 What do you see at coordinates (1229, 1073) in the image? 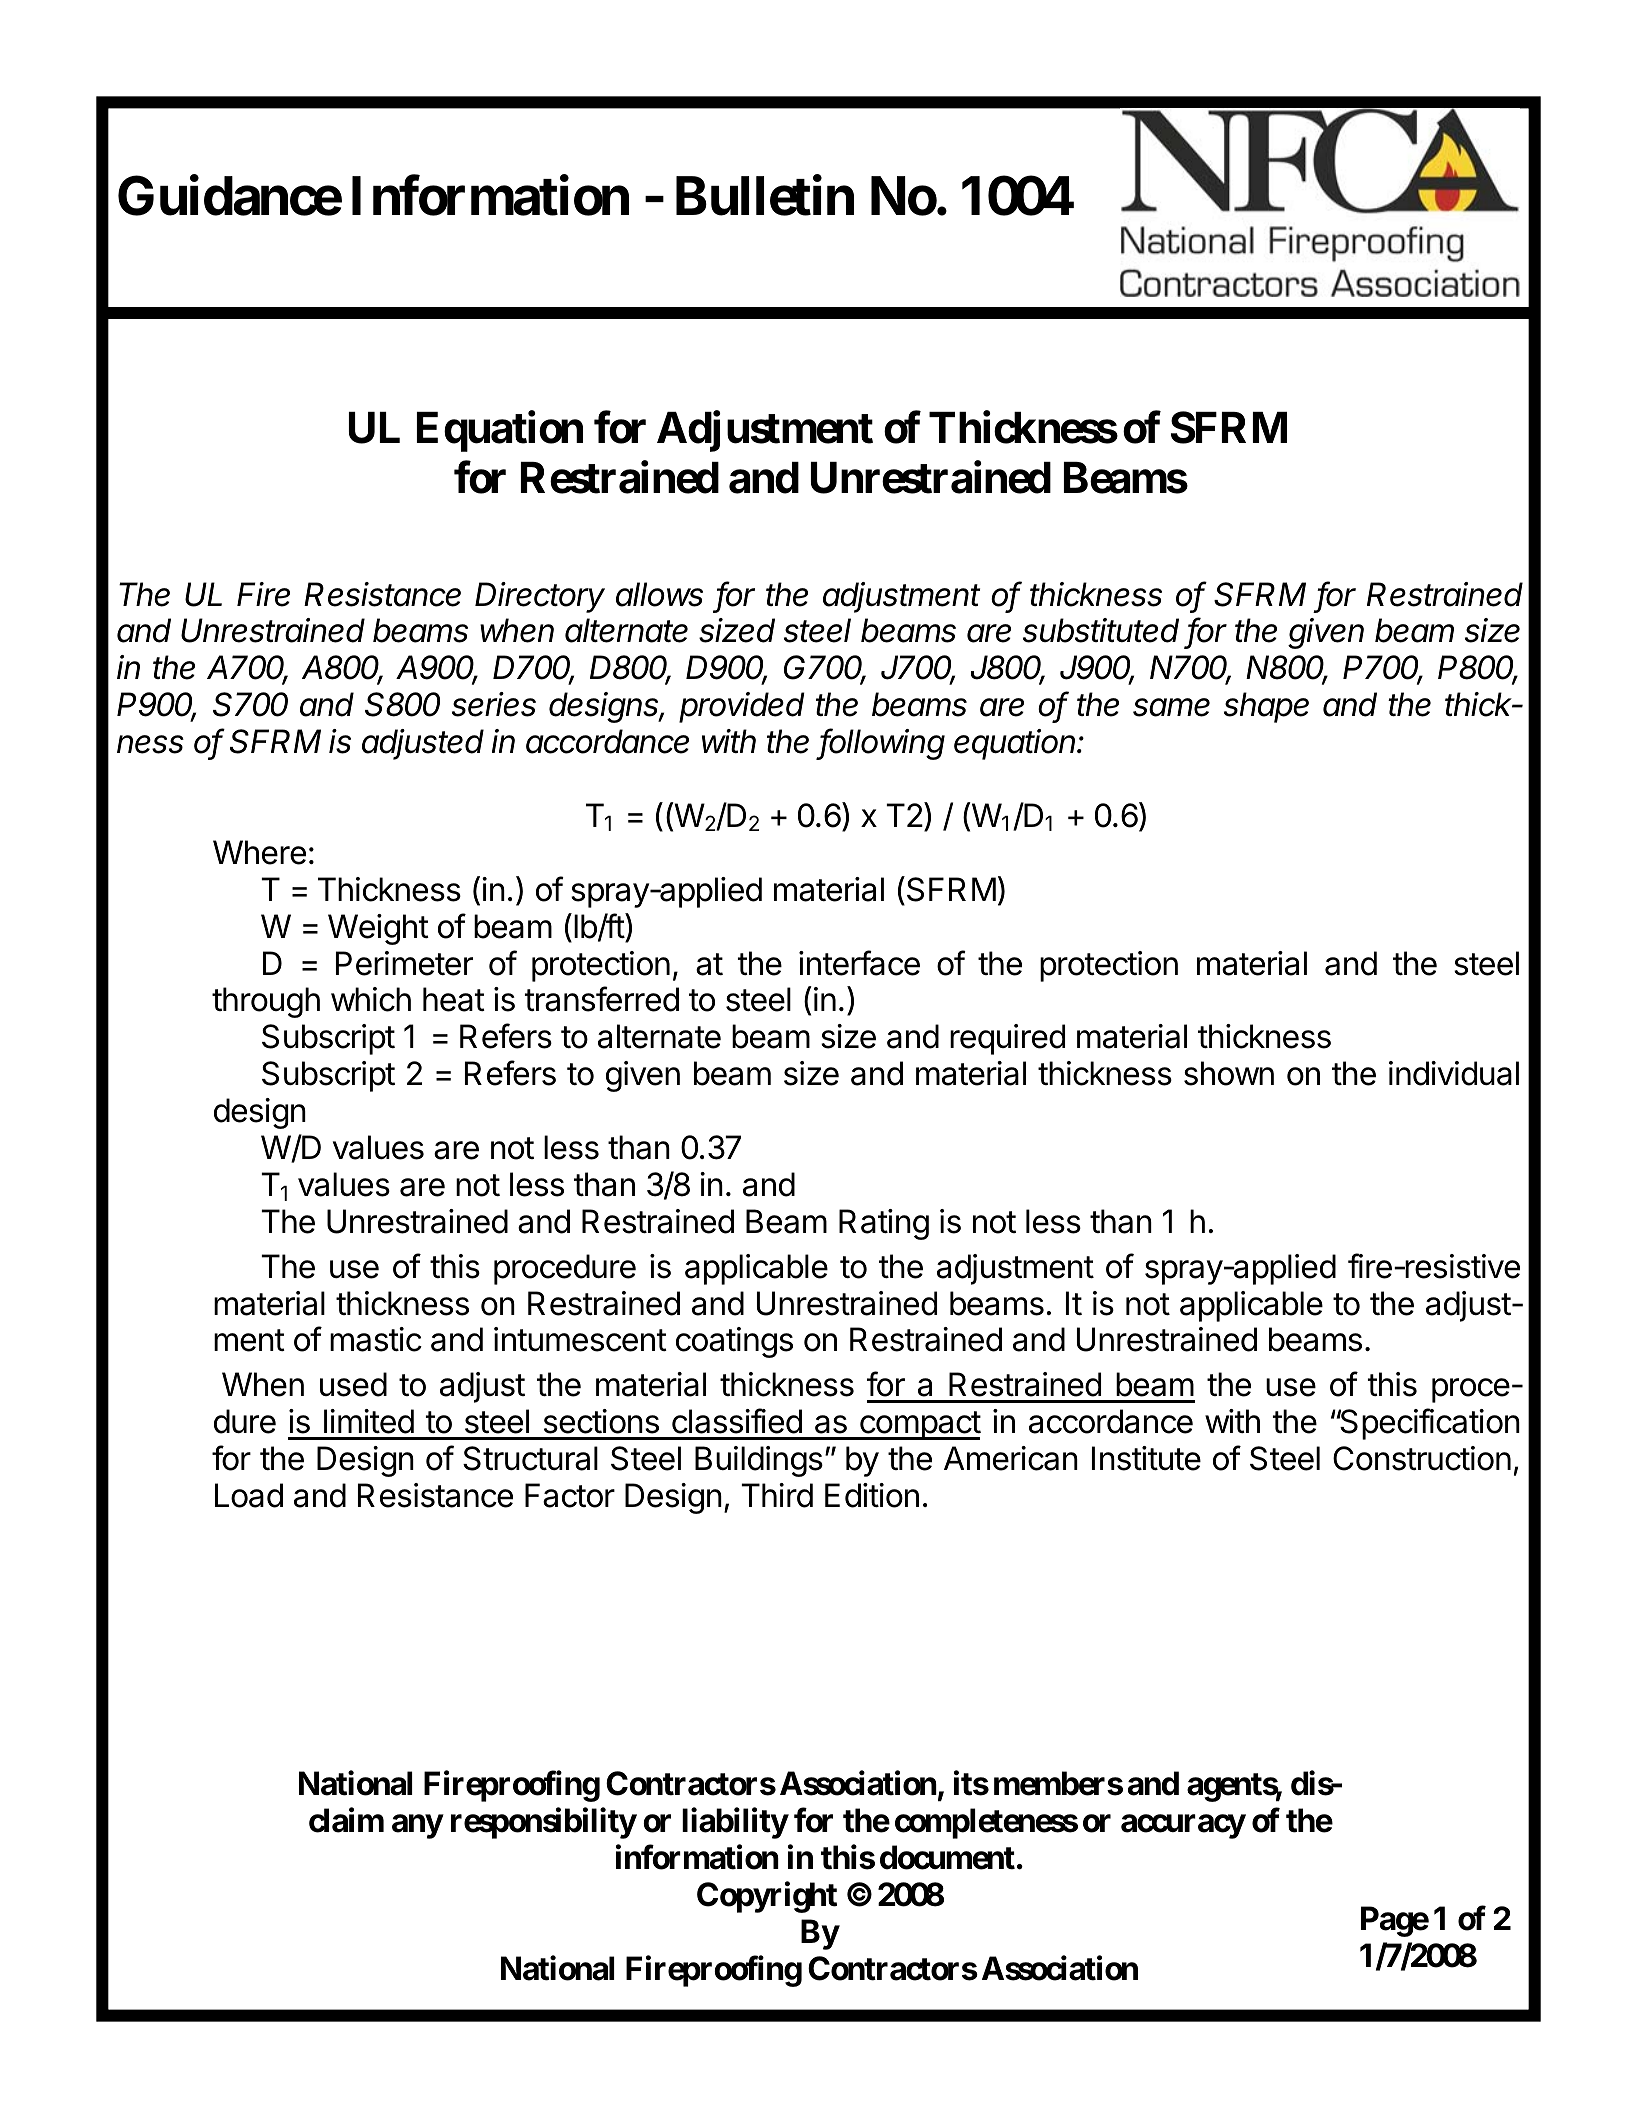
I see `shown` at bounding box center [1229, 1073].
